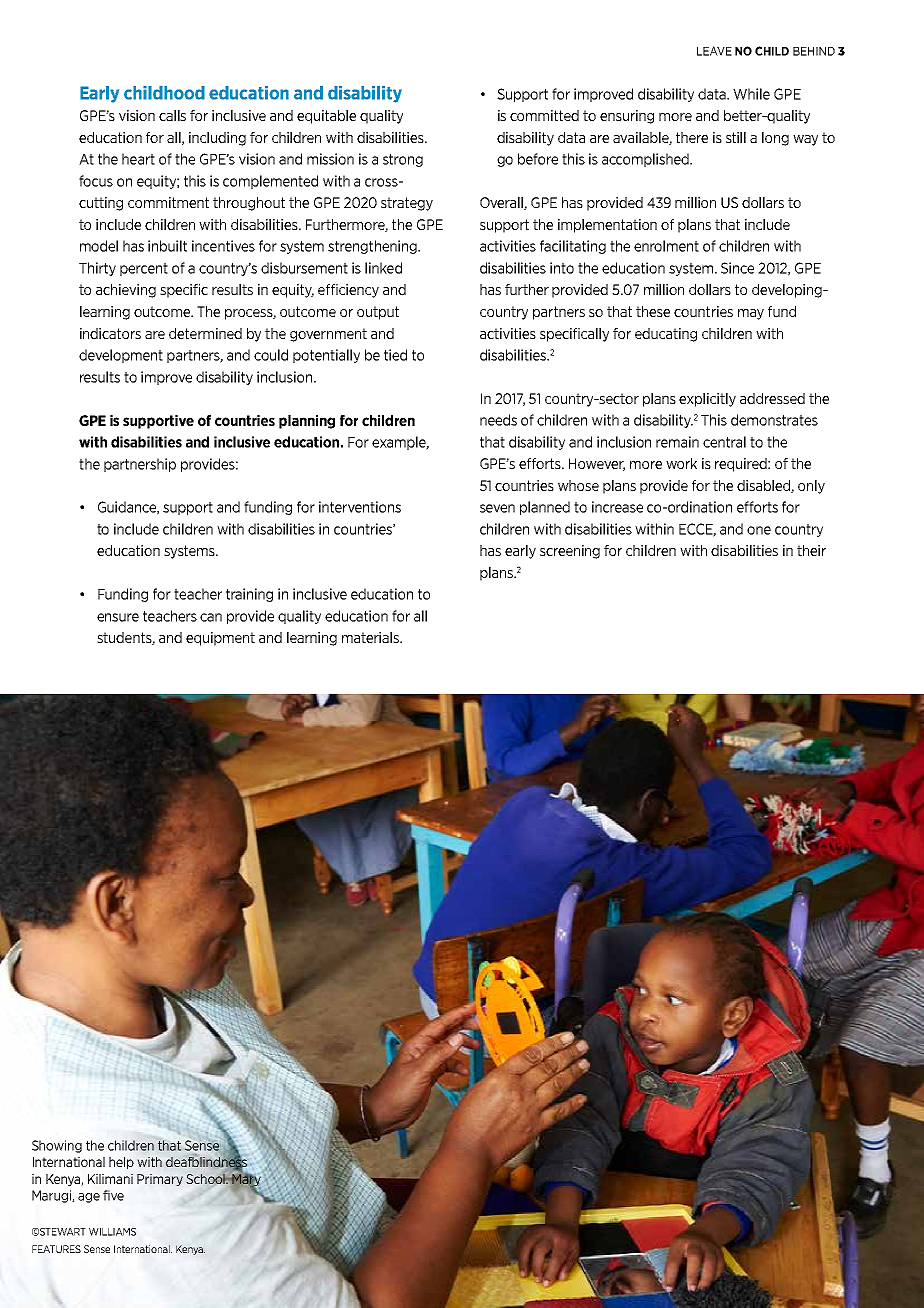  I want to click on Showing, so click(57, 1146).
